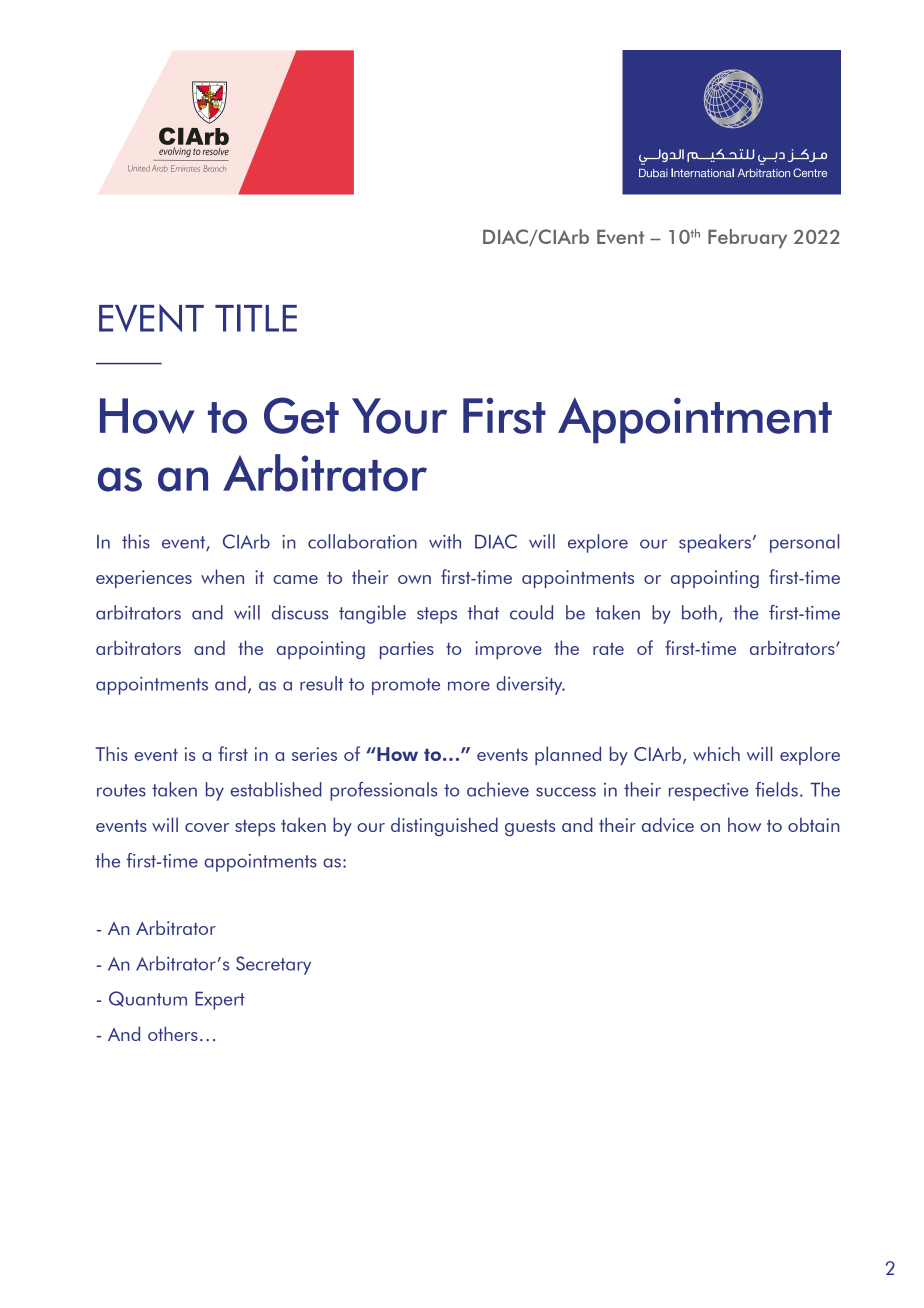 This page has height=1308, width=924. What do you see at coordinates (699, 612) in the page?
I see `both` at bounding box center [699, 612].
